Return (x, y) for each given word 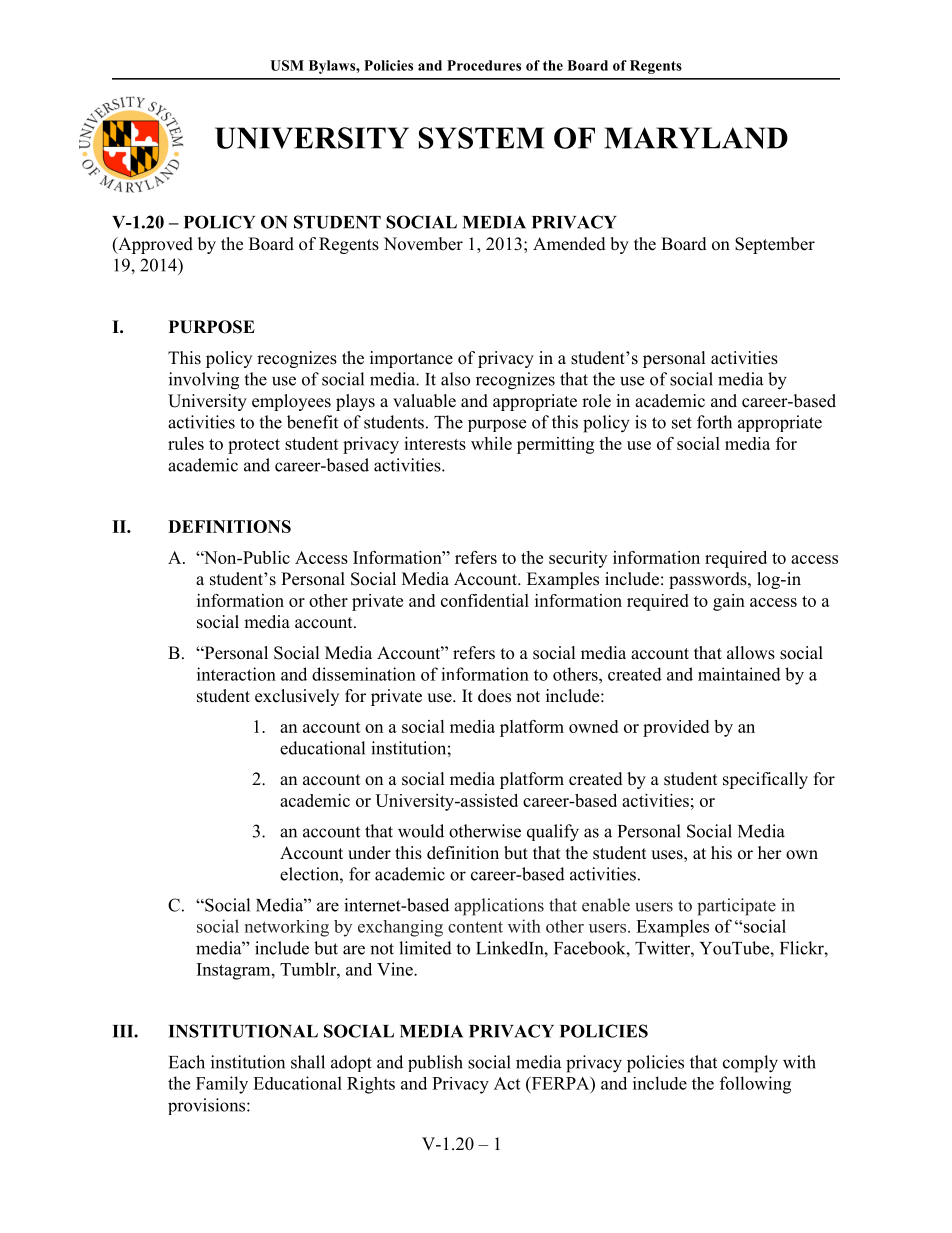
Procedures (484, 65)
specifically (765, 780)
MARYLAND (696, 138)
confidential (485, 600)
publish (435, 1063)
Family (222, 1085)
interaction (236, 674)
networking (287, 928)
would (421, 831)
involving (204, 381)
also (455, 379)
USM (287, 65)
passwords (709, 580)
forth (714, 422)
